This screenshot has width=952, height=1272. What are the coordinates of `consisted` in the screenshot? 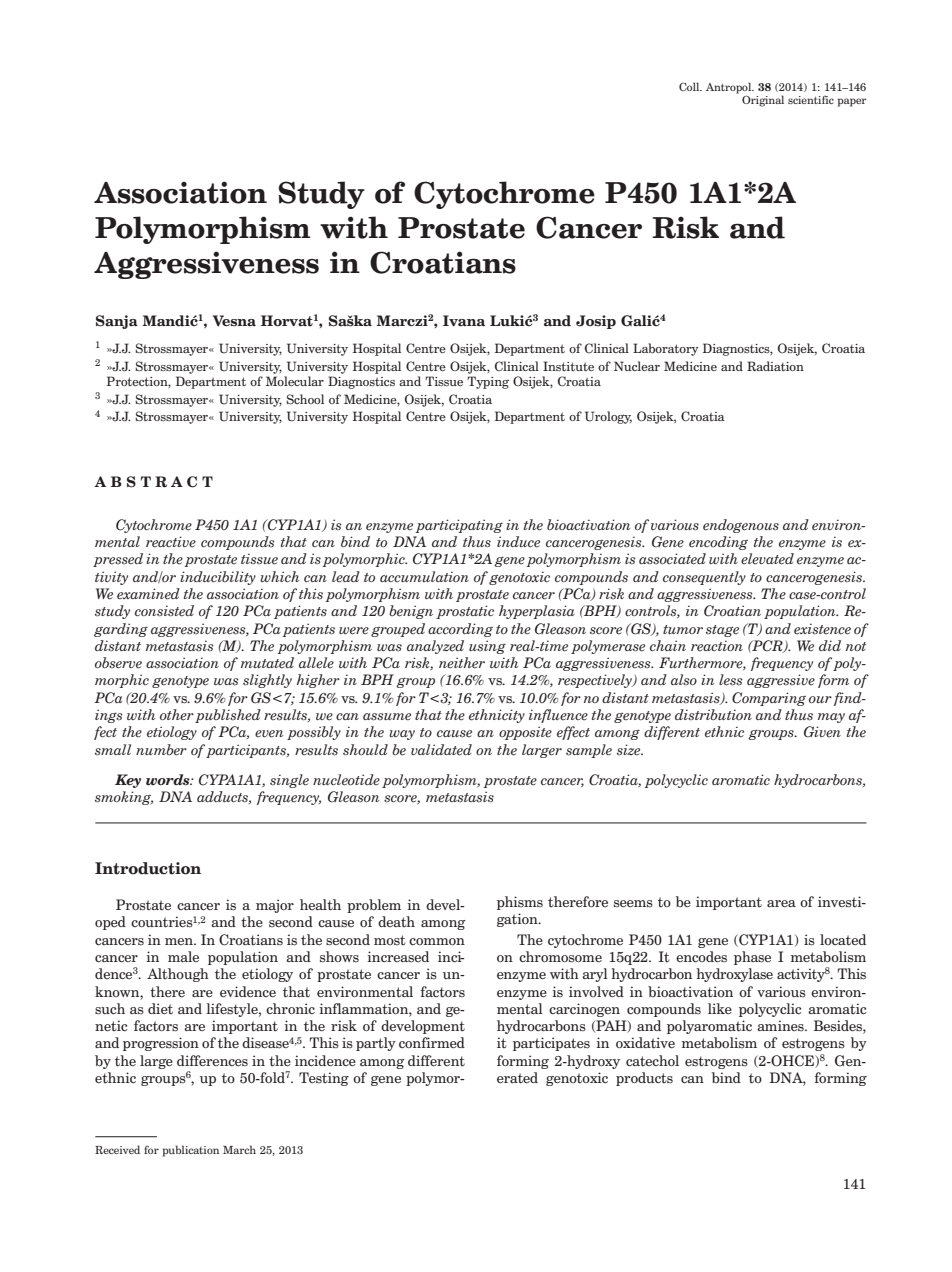 It's located at (164, 611).
